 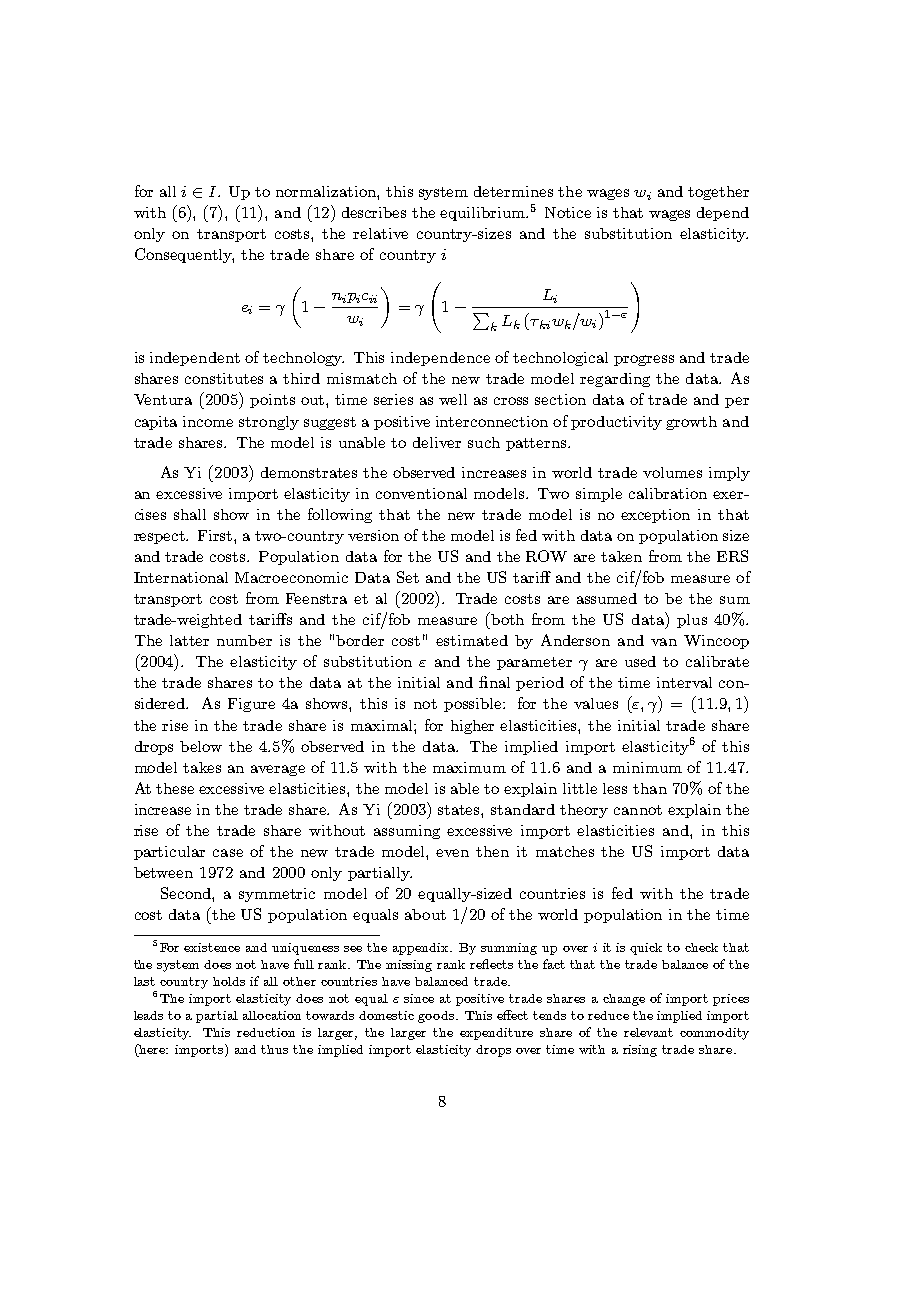 I want to click on Consequently, so click(x=184, y=255).
